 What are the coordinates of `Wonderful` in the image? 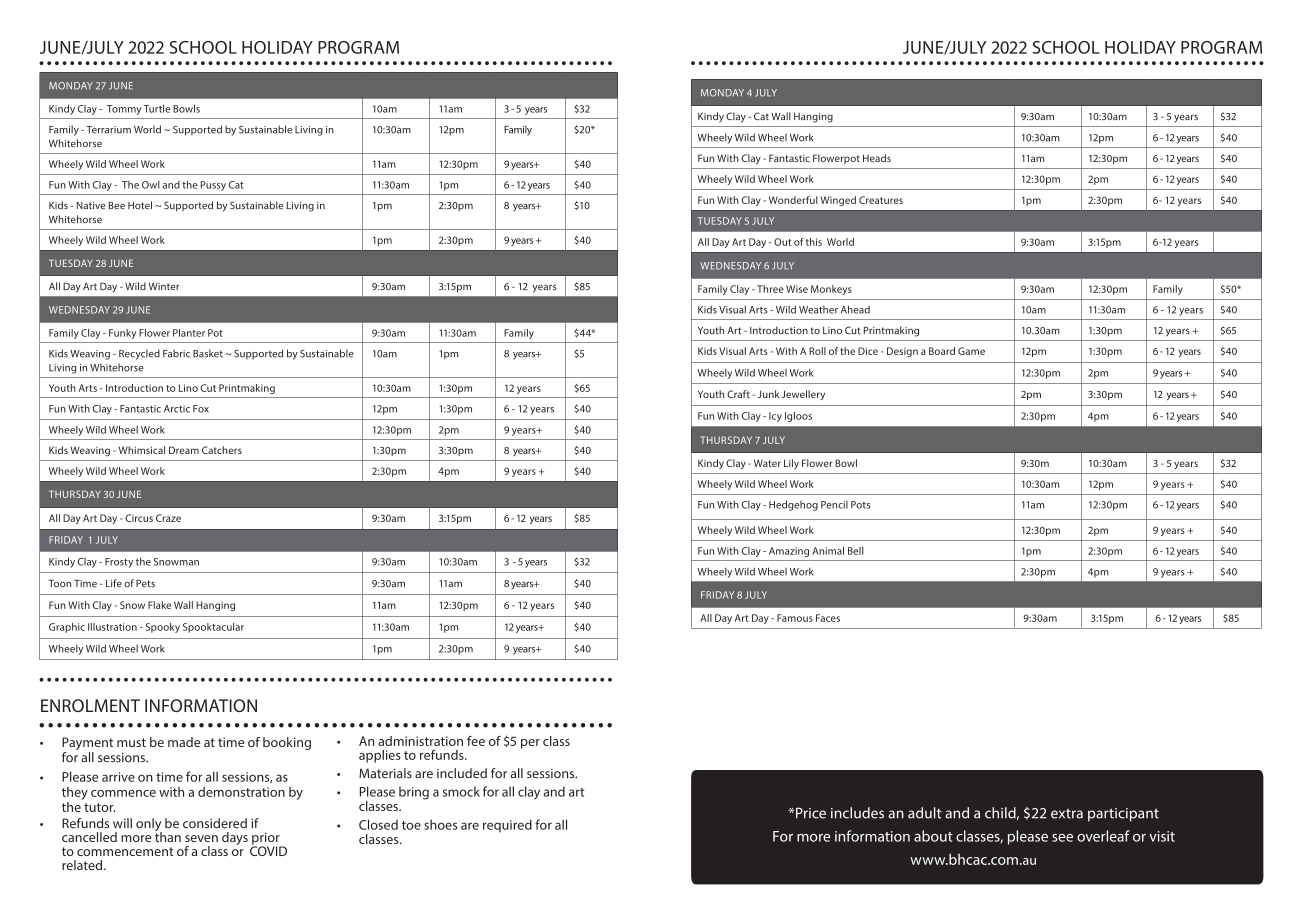 It's located at (793, 200).
